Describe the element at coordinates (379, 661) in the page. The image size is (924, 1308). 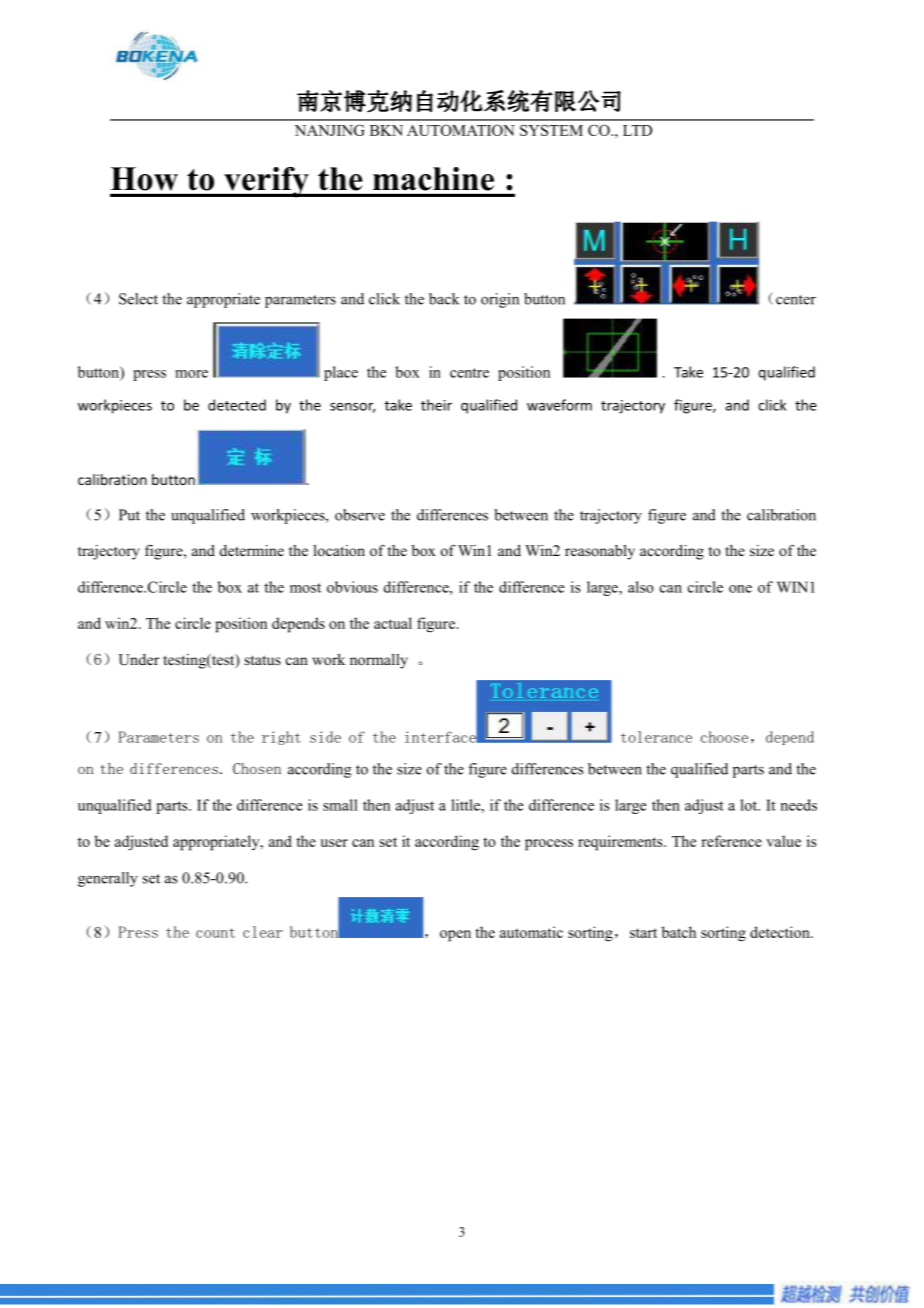
I see `normally` at that location.
